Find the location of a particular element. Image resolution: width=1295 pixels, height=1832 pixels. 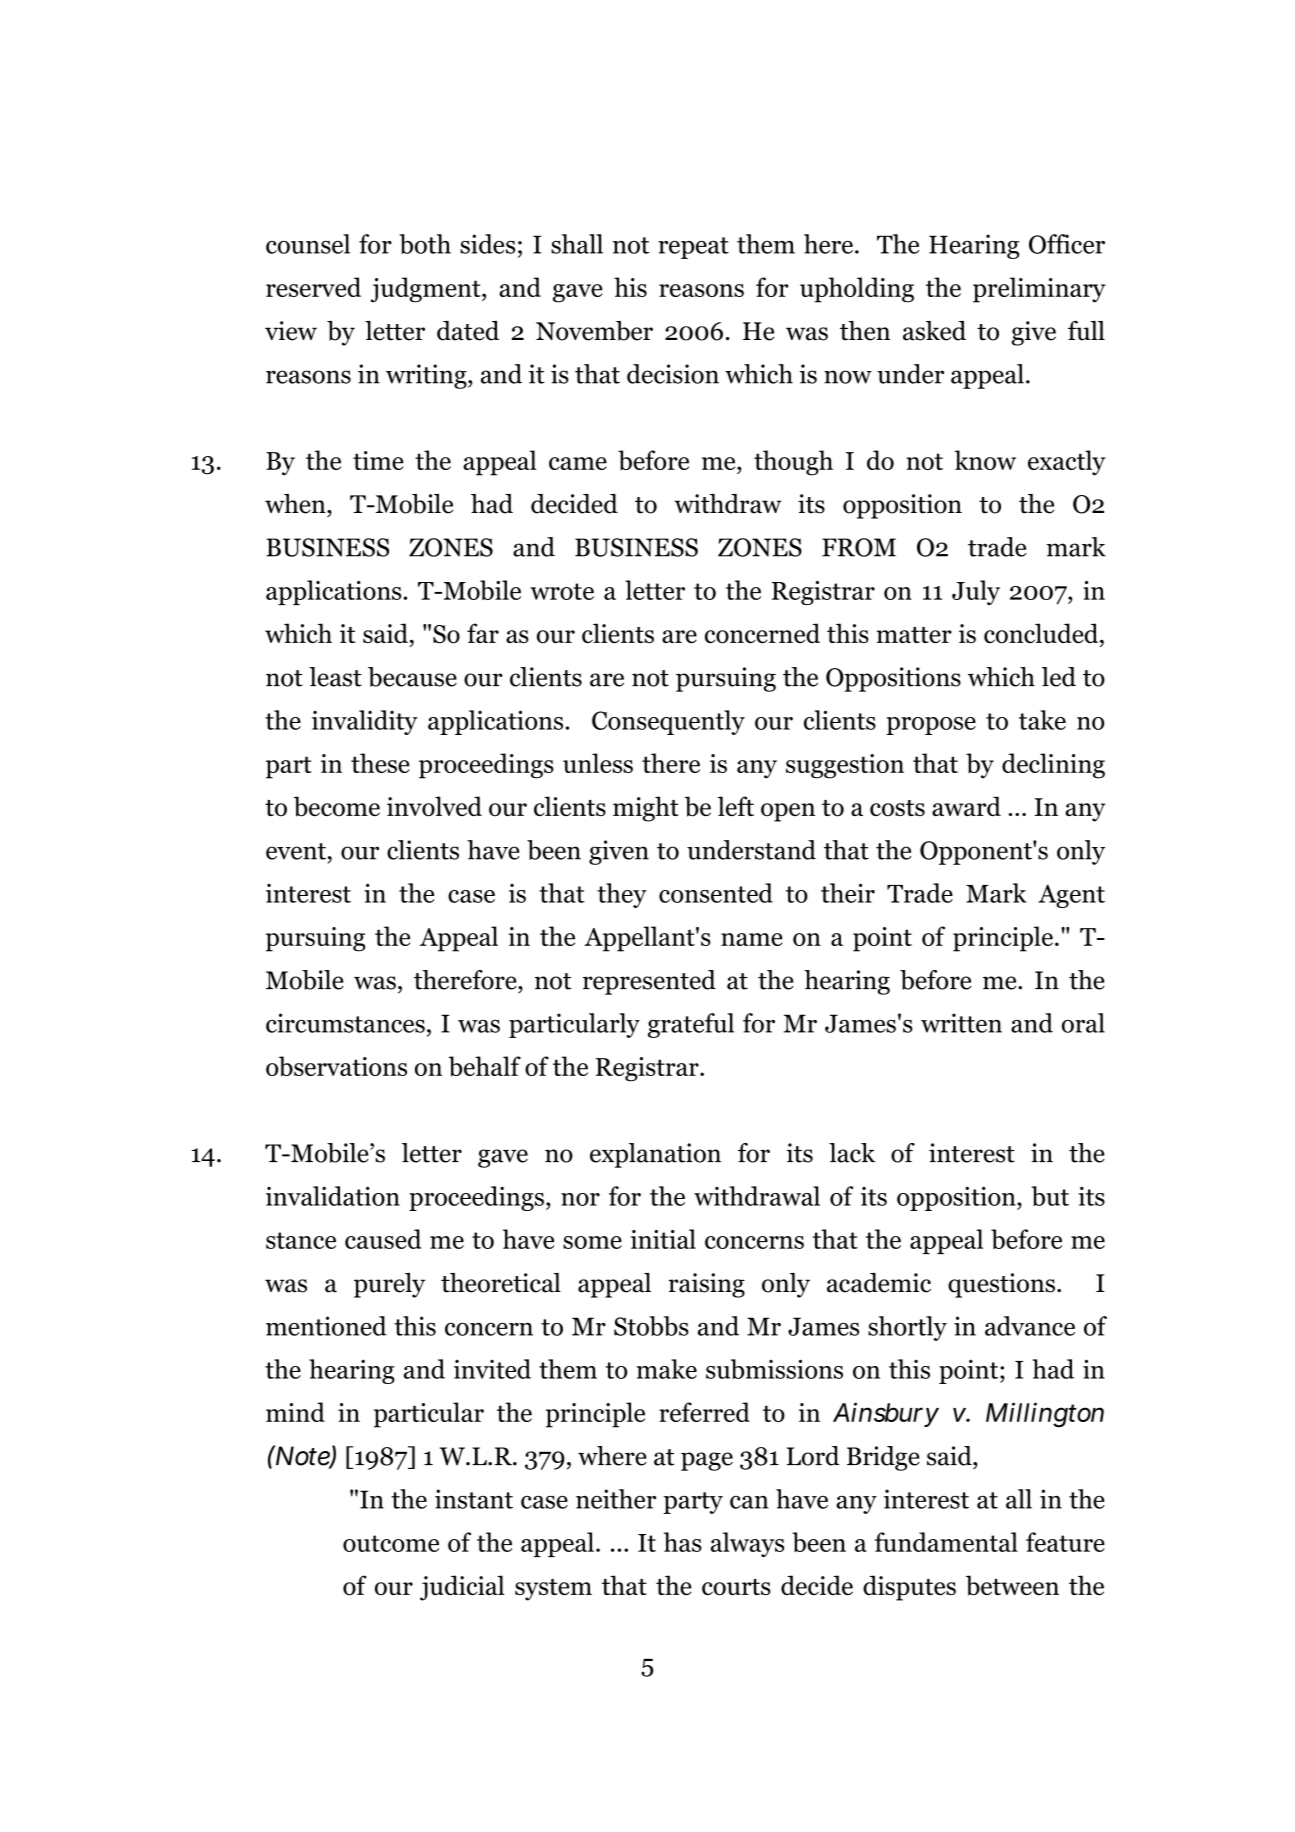

has is located at coordinates (683, 1542).
